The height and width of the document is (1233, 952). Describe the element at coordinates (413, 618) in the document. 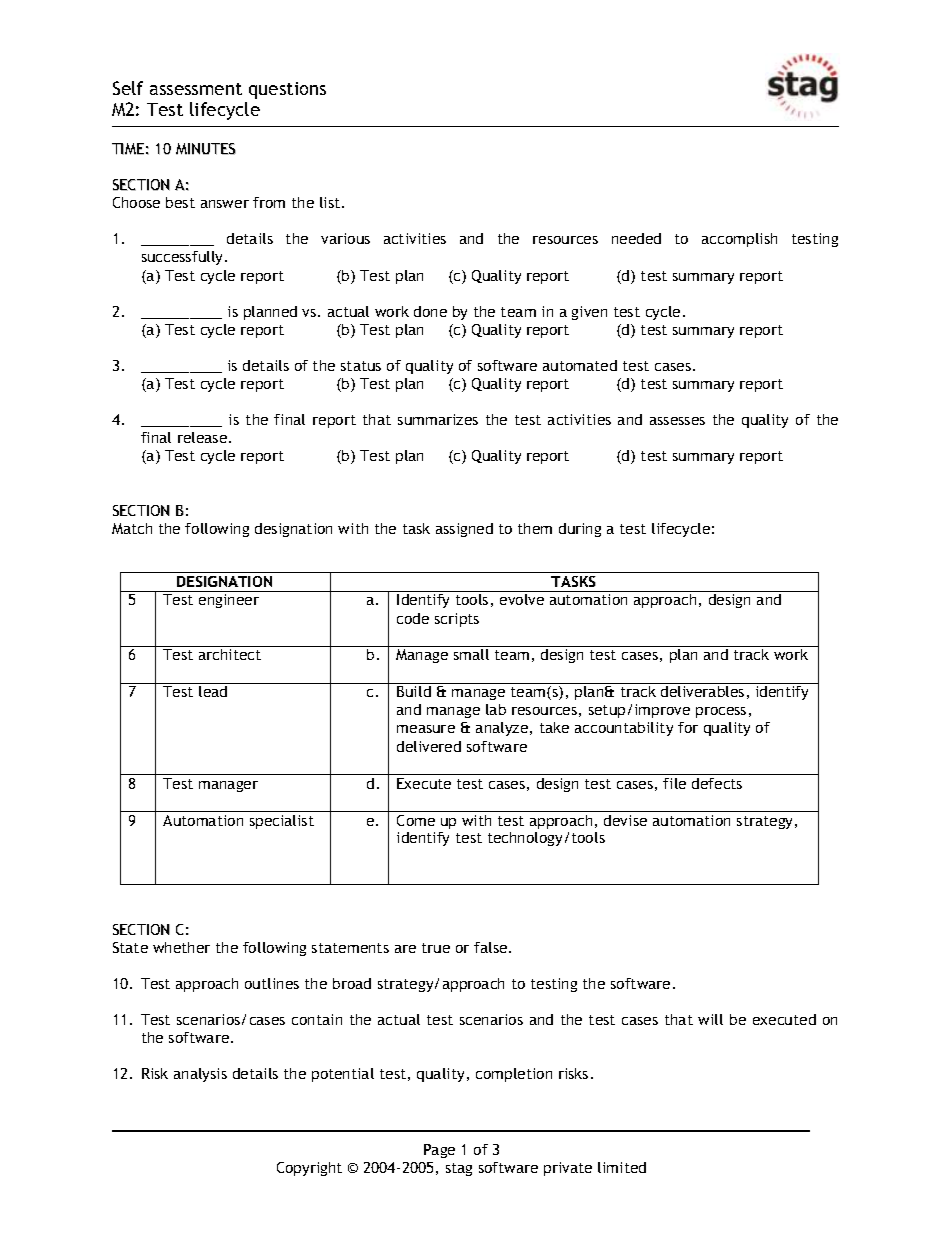

I see `code` at that location.
